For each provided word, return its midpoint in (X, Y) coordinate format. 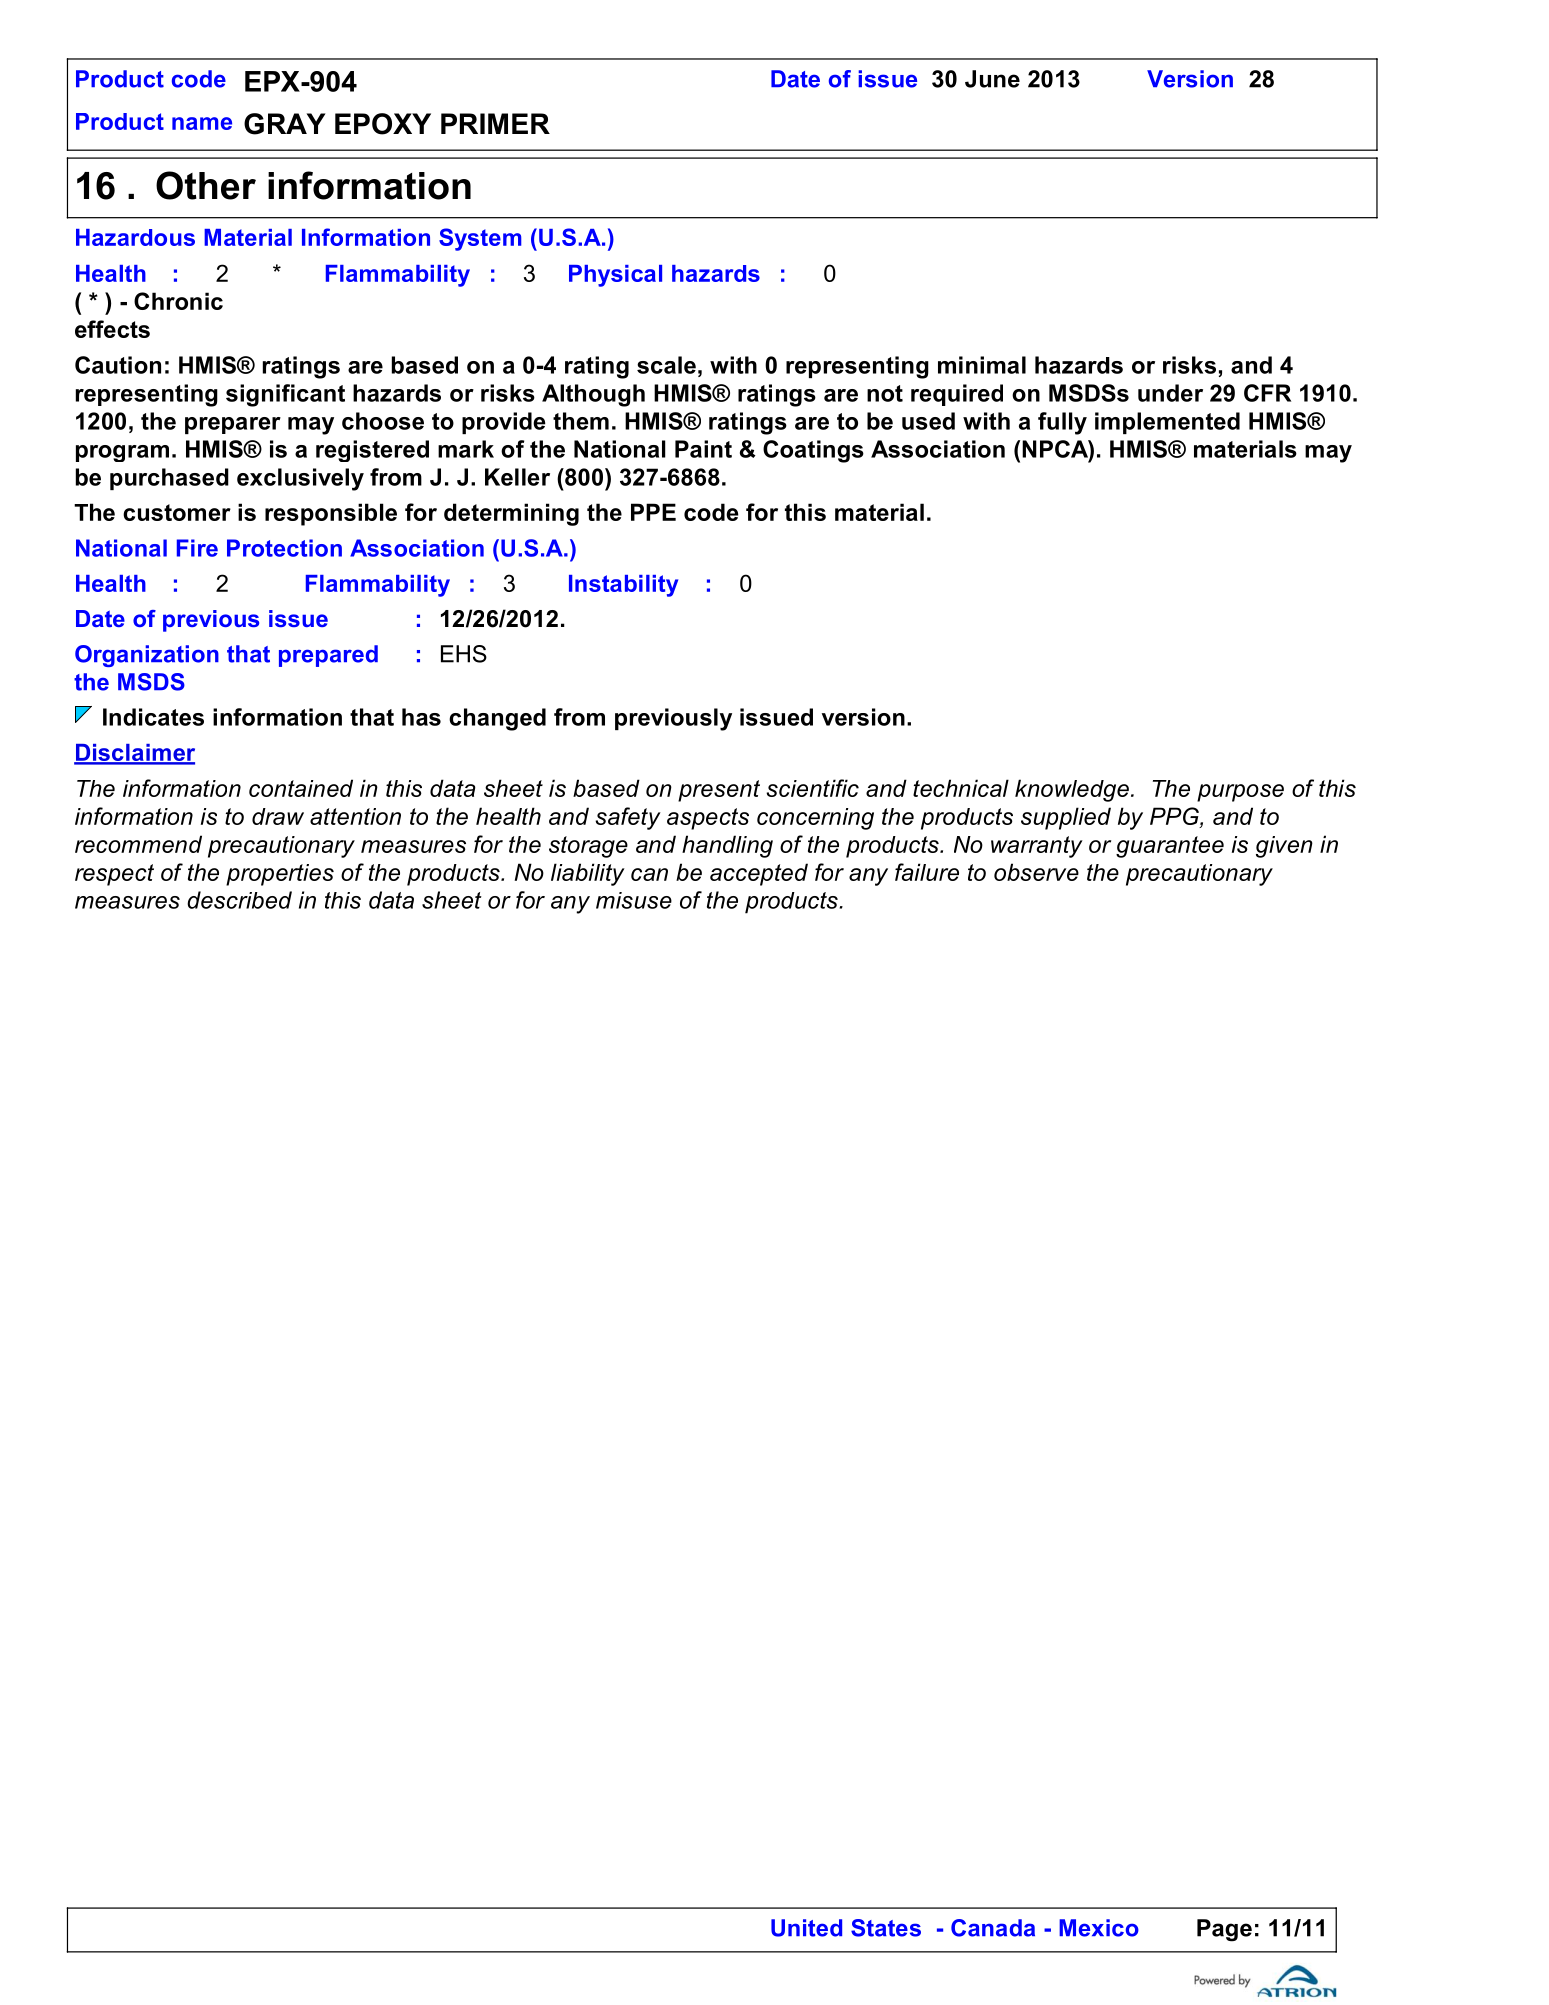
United (806, 1928)
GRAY (285, 124)
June (992, 79)
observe (1036, 872)
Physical (615, 276)
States (886, 1928)
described (239, 900)
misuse (634, 900)
